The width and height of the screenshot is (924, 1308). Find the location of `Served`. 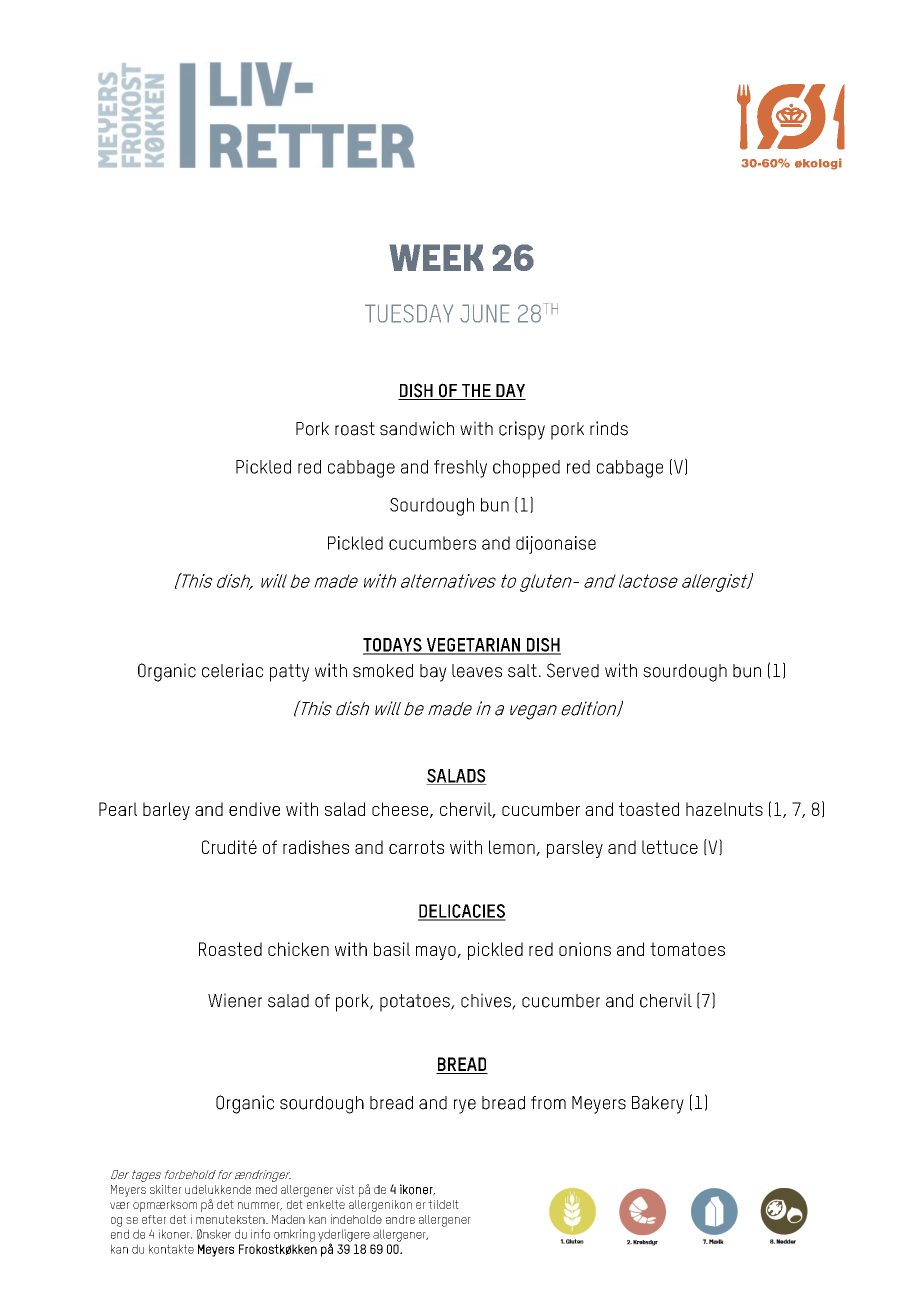

Served is located at coordinates (573, 670).
